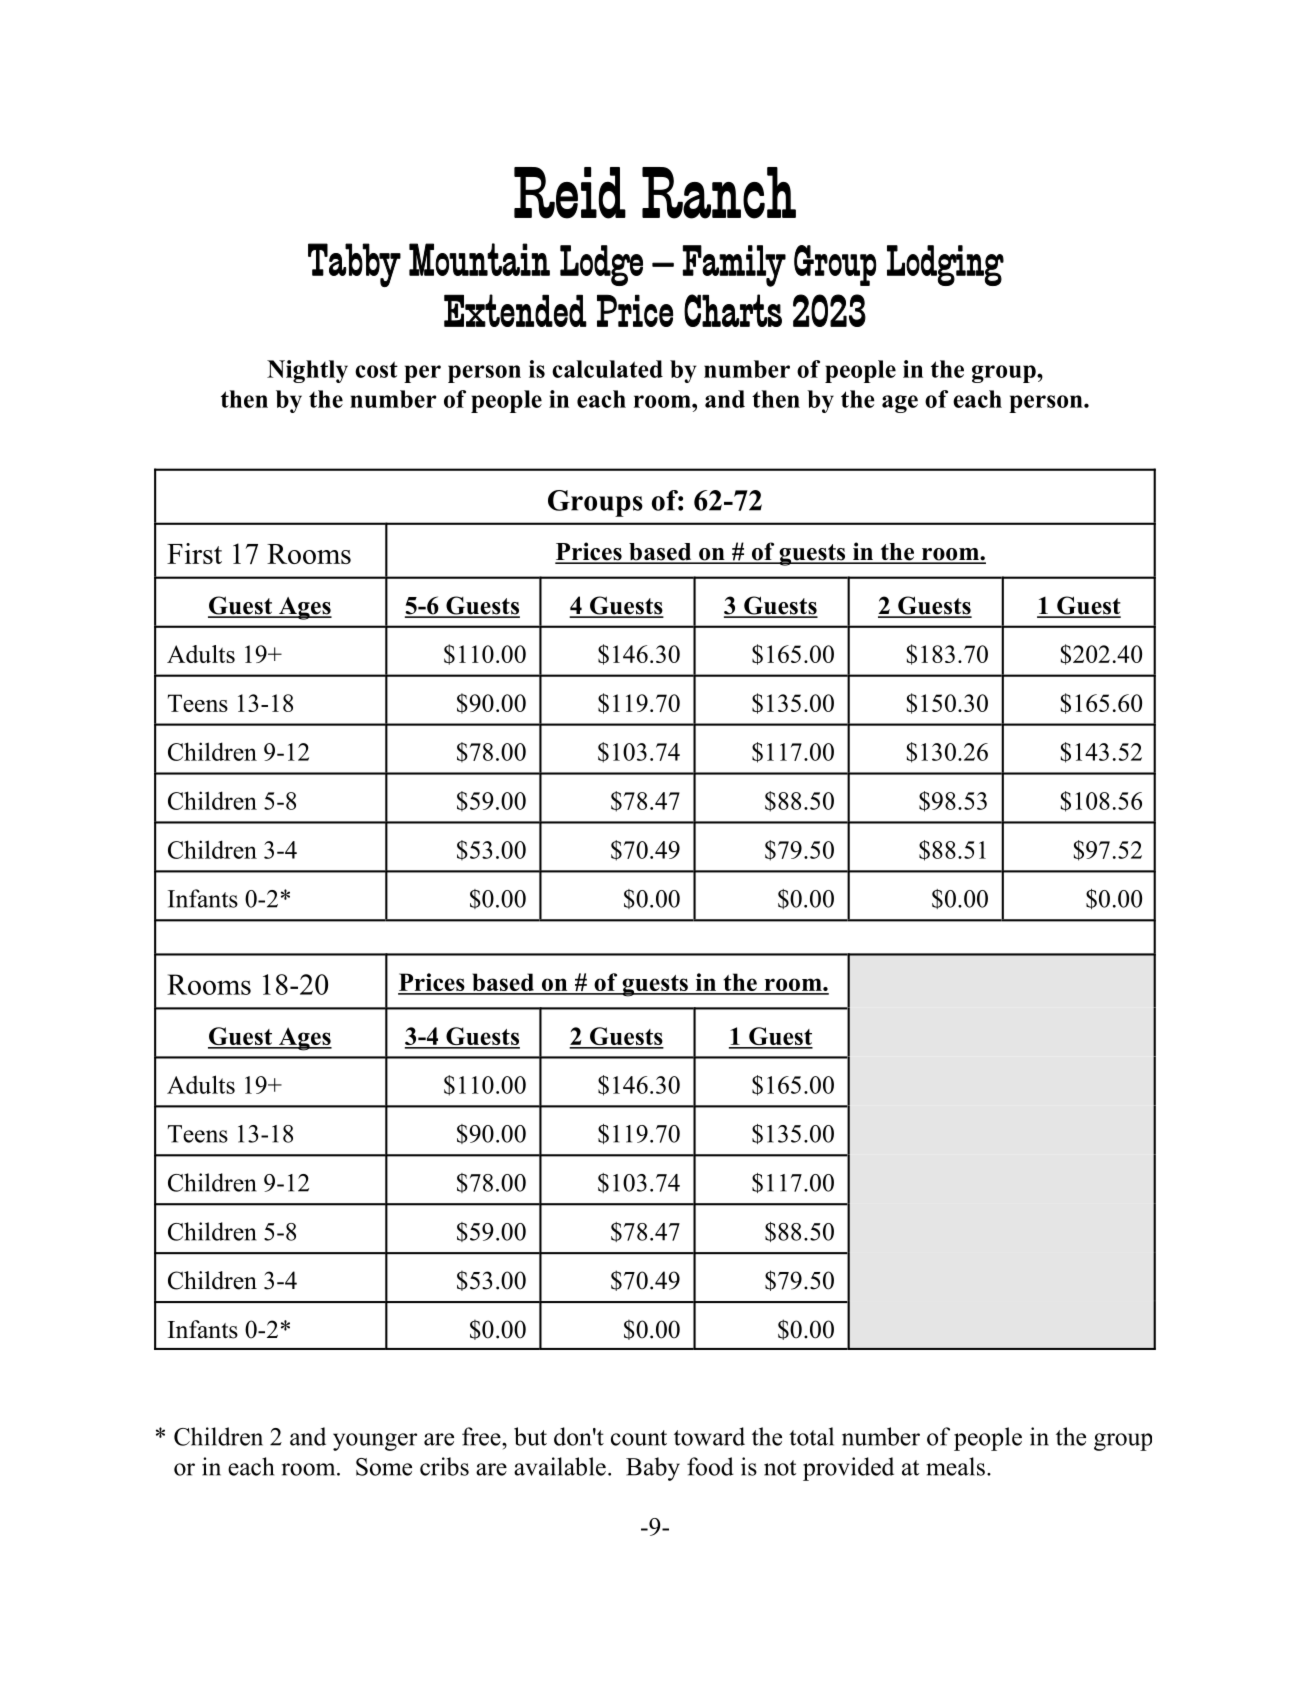  I want to click on younger, so click(375, 1442).
